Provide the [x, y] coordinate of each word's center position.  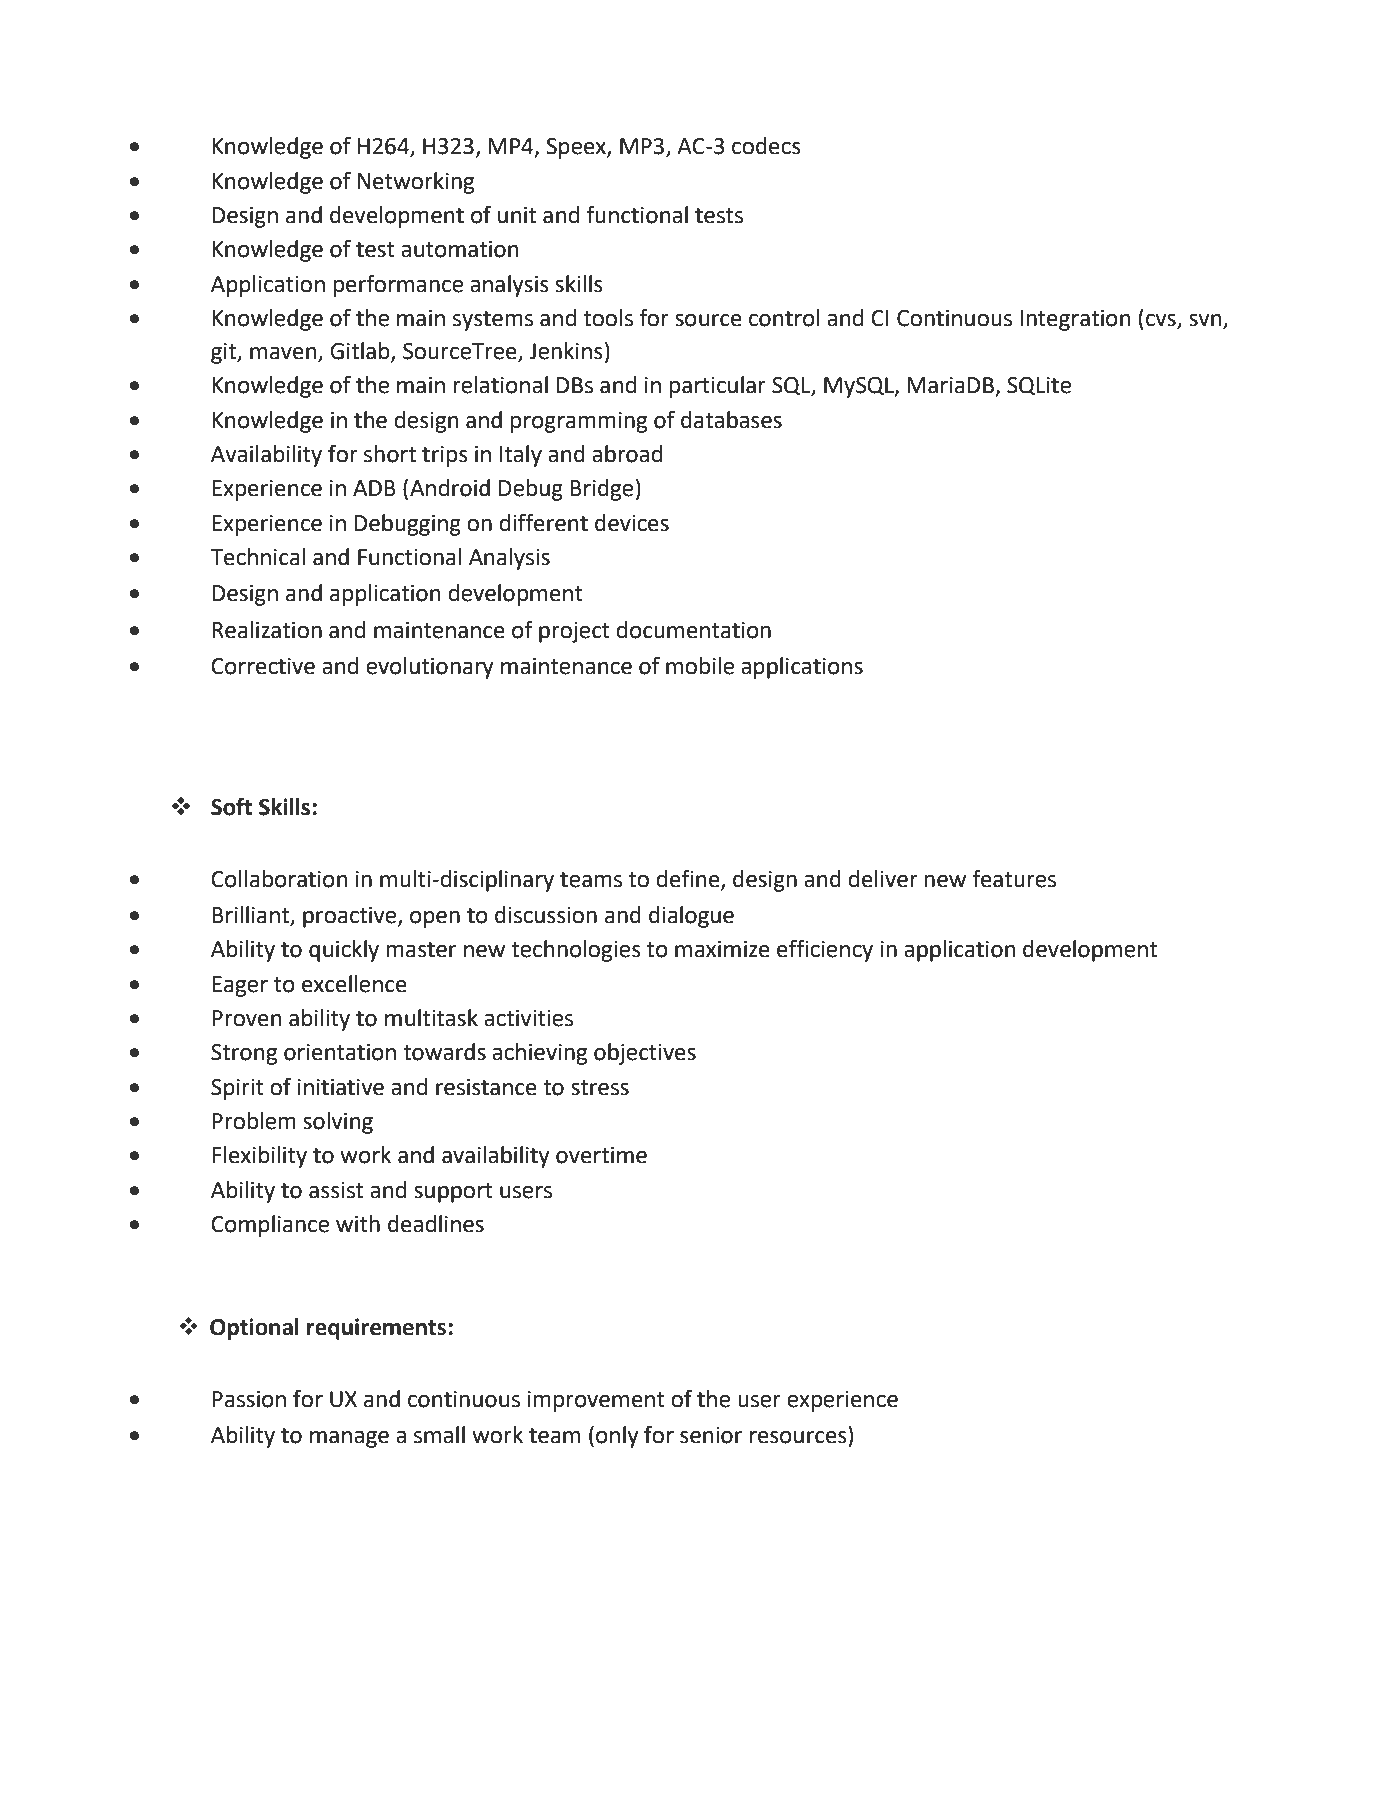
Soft [231, 806]
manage [349, 1439]
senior [711, 1435]
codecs [766, 146]
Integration [1075, 320]
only [617, 1437]
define [689, 879]
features [1014, 878]
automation [459, 249]
